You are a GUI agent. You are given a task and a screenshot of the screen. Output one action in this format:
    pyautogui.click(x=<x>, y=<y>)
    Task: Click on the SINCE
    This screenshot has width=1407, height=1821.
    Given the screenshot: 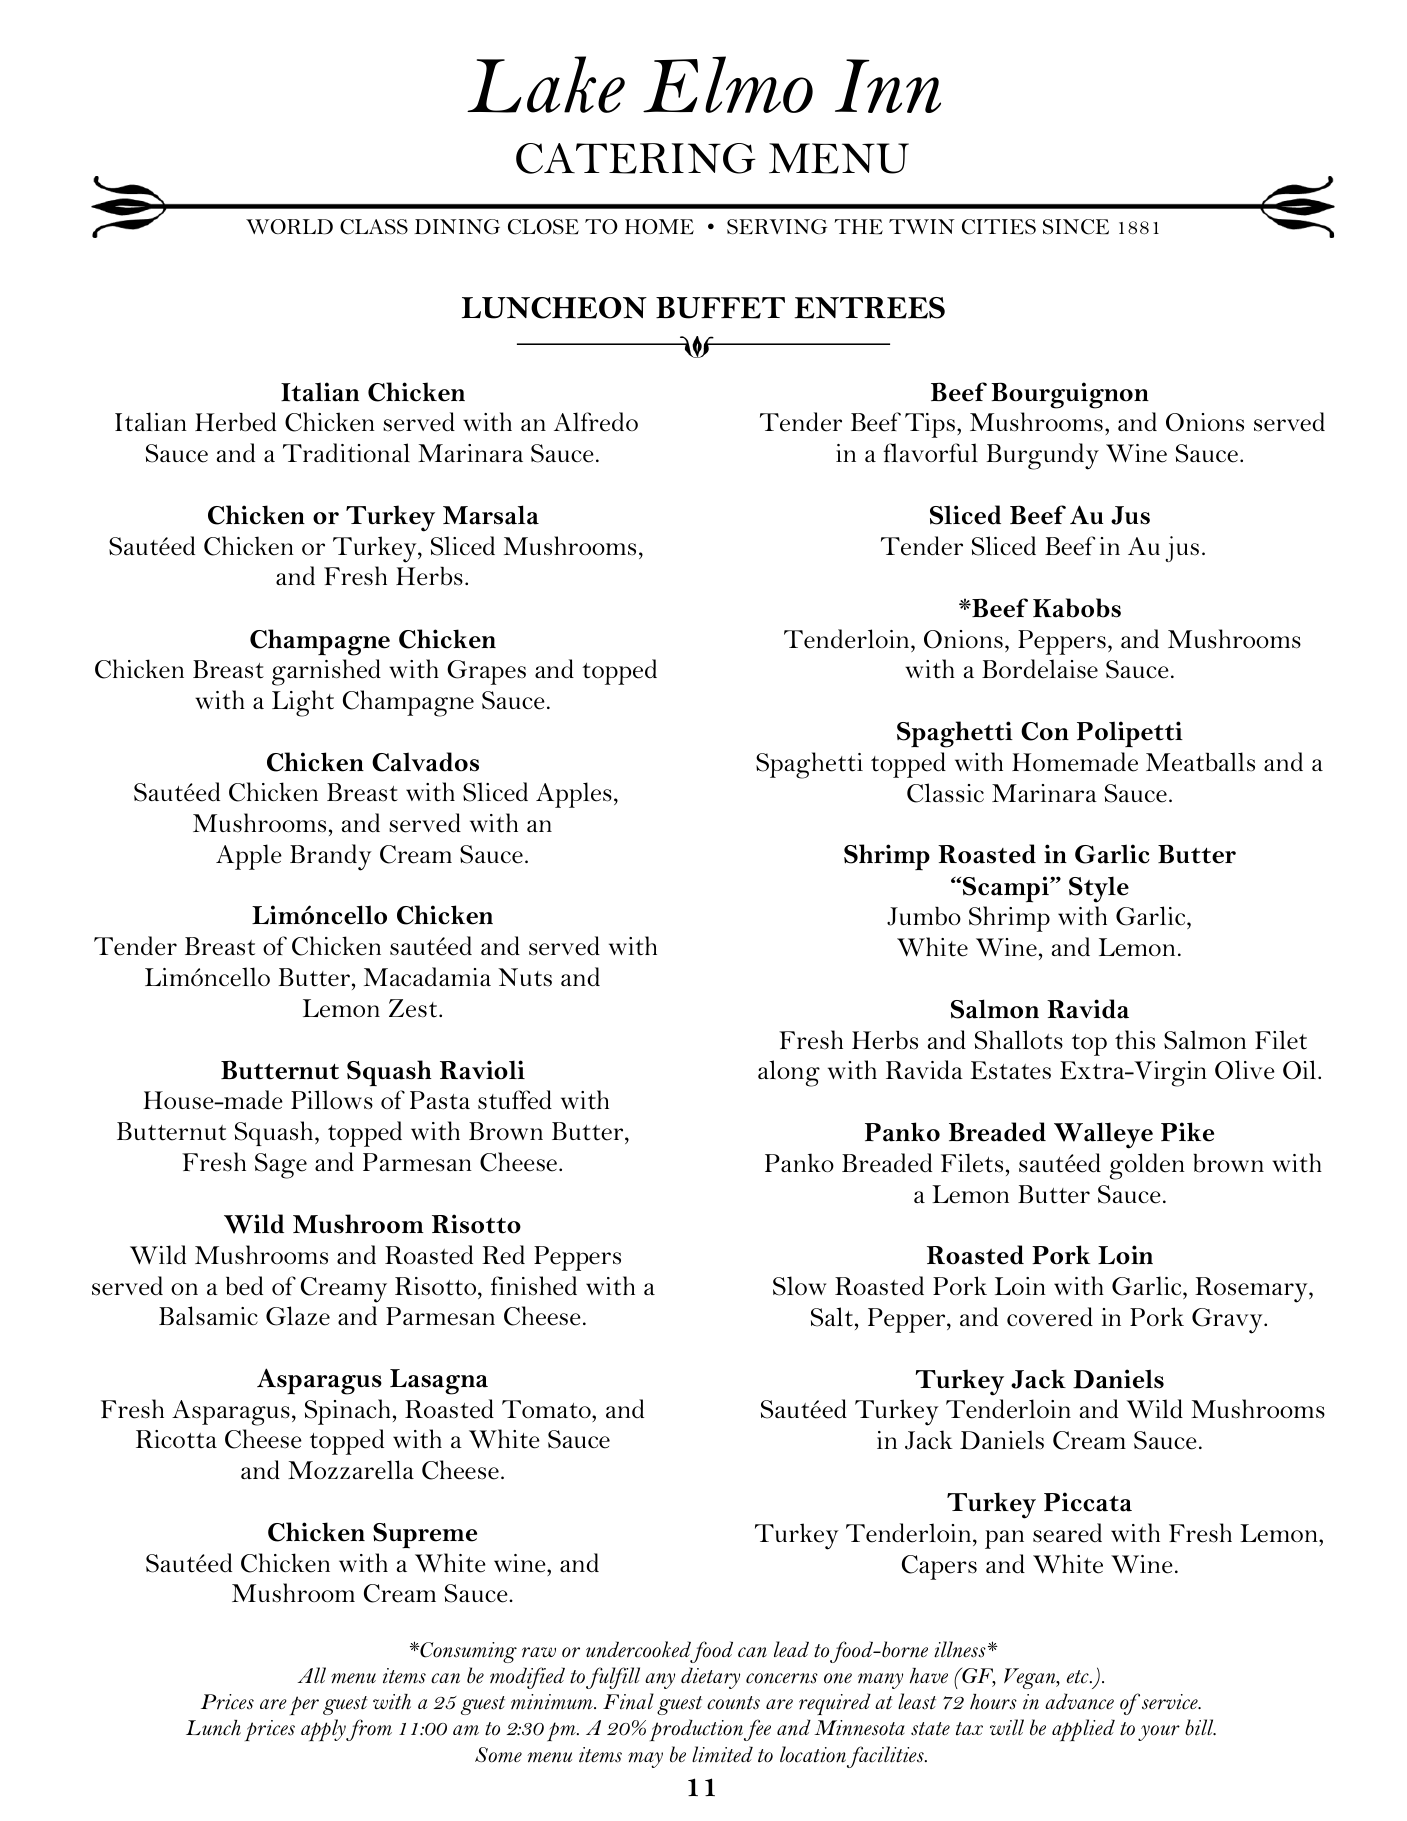 What is the action you would take?
    pyautogui.click(x=1076, y=227)
